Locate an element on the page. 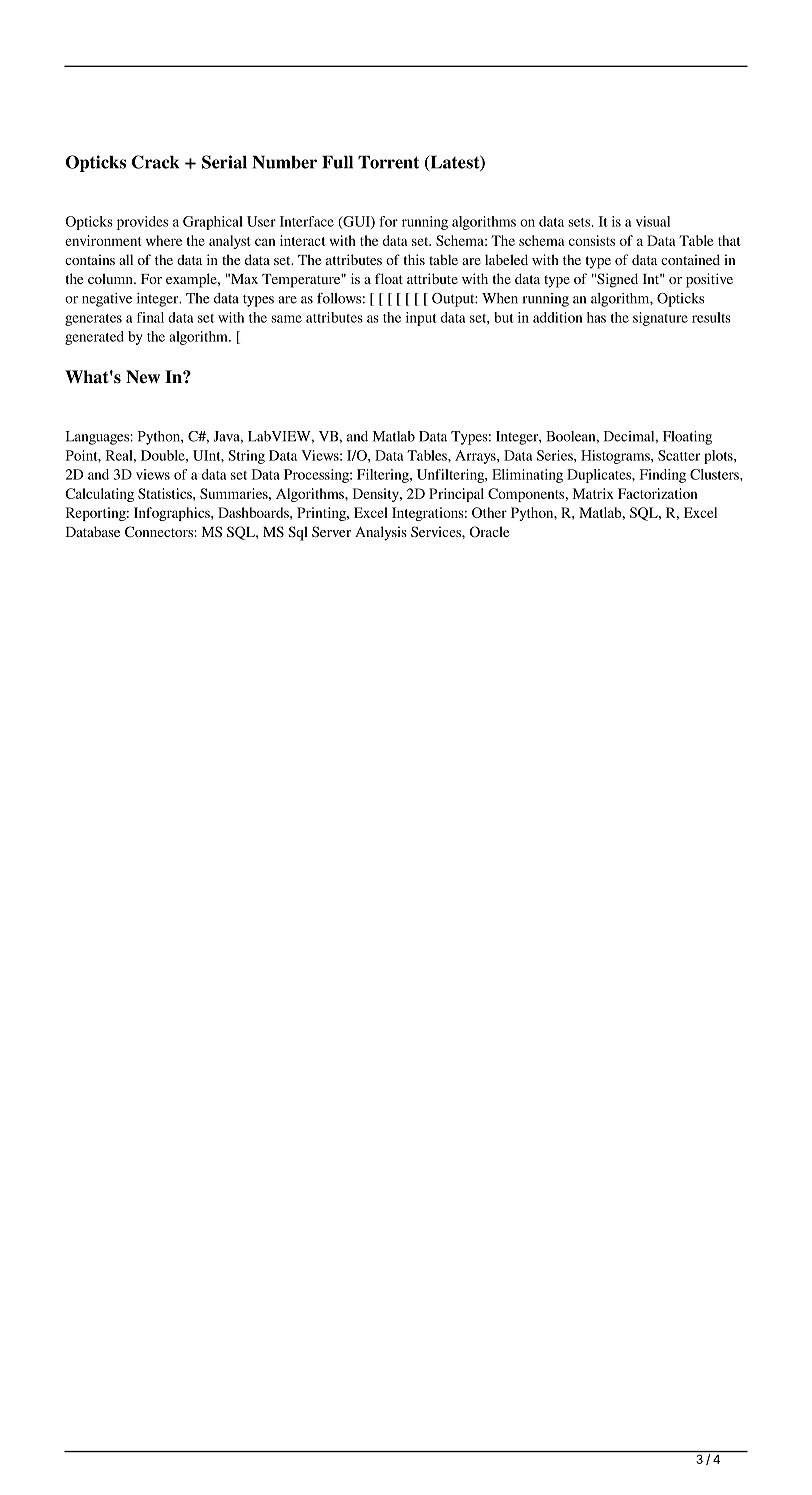  Torrent is located at coordinates (388, 162).
